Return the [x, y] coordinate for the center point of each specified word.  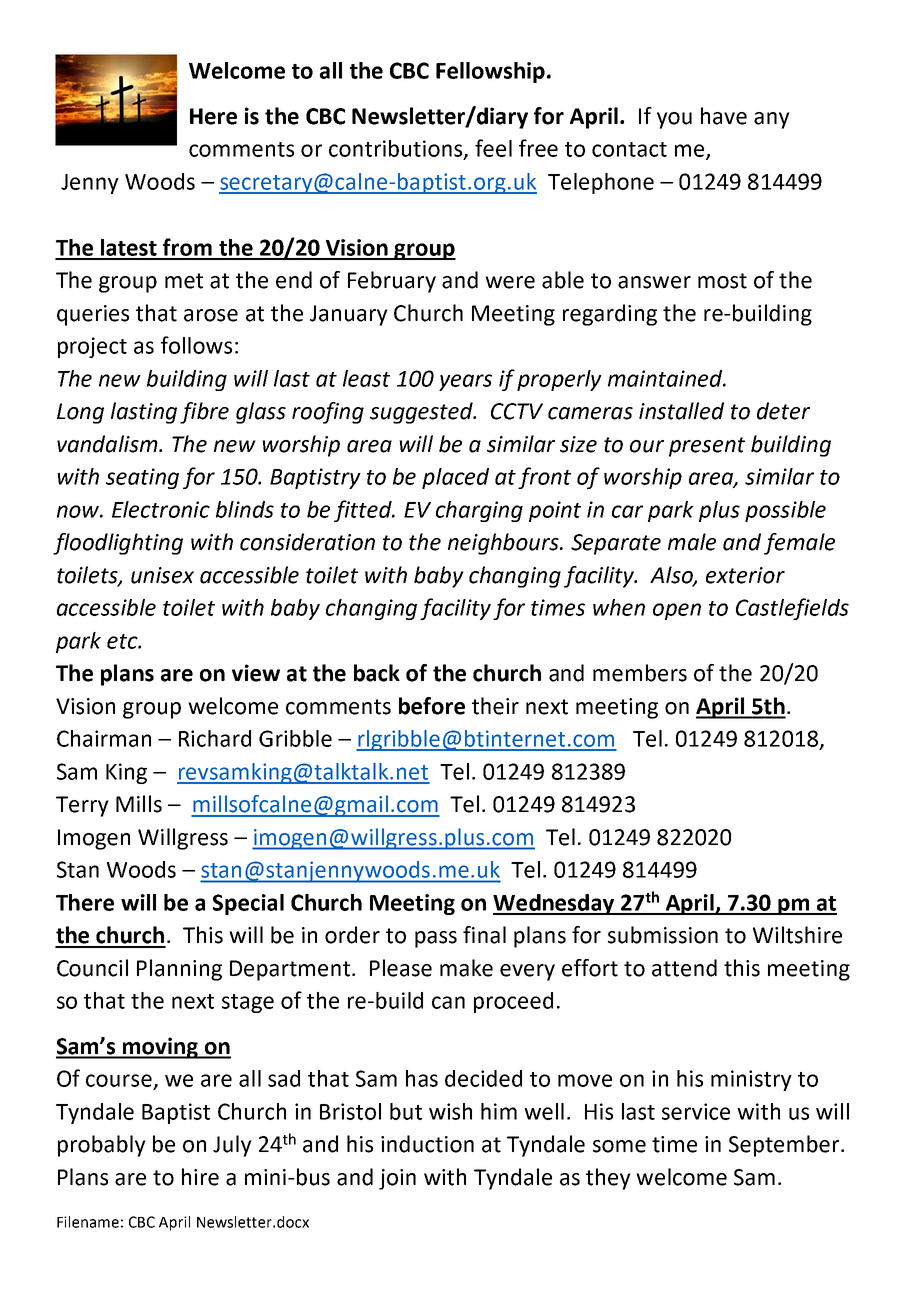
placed [455, 478]
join [397, 1179]
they [608, 1179]
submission [663, 935]
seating [142, 478]
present [707, 447]
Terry [82, 806]
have [724, 116]
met [184, 281]
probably [102, 1146]
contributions [397, 149]
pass [436, 939]
